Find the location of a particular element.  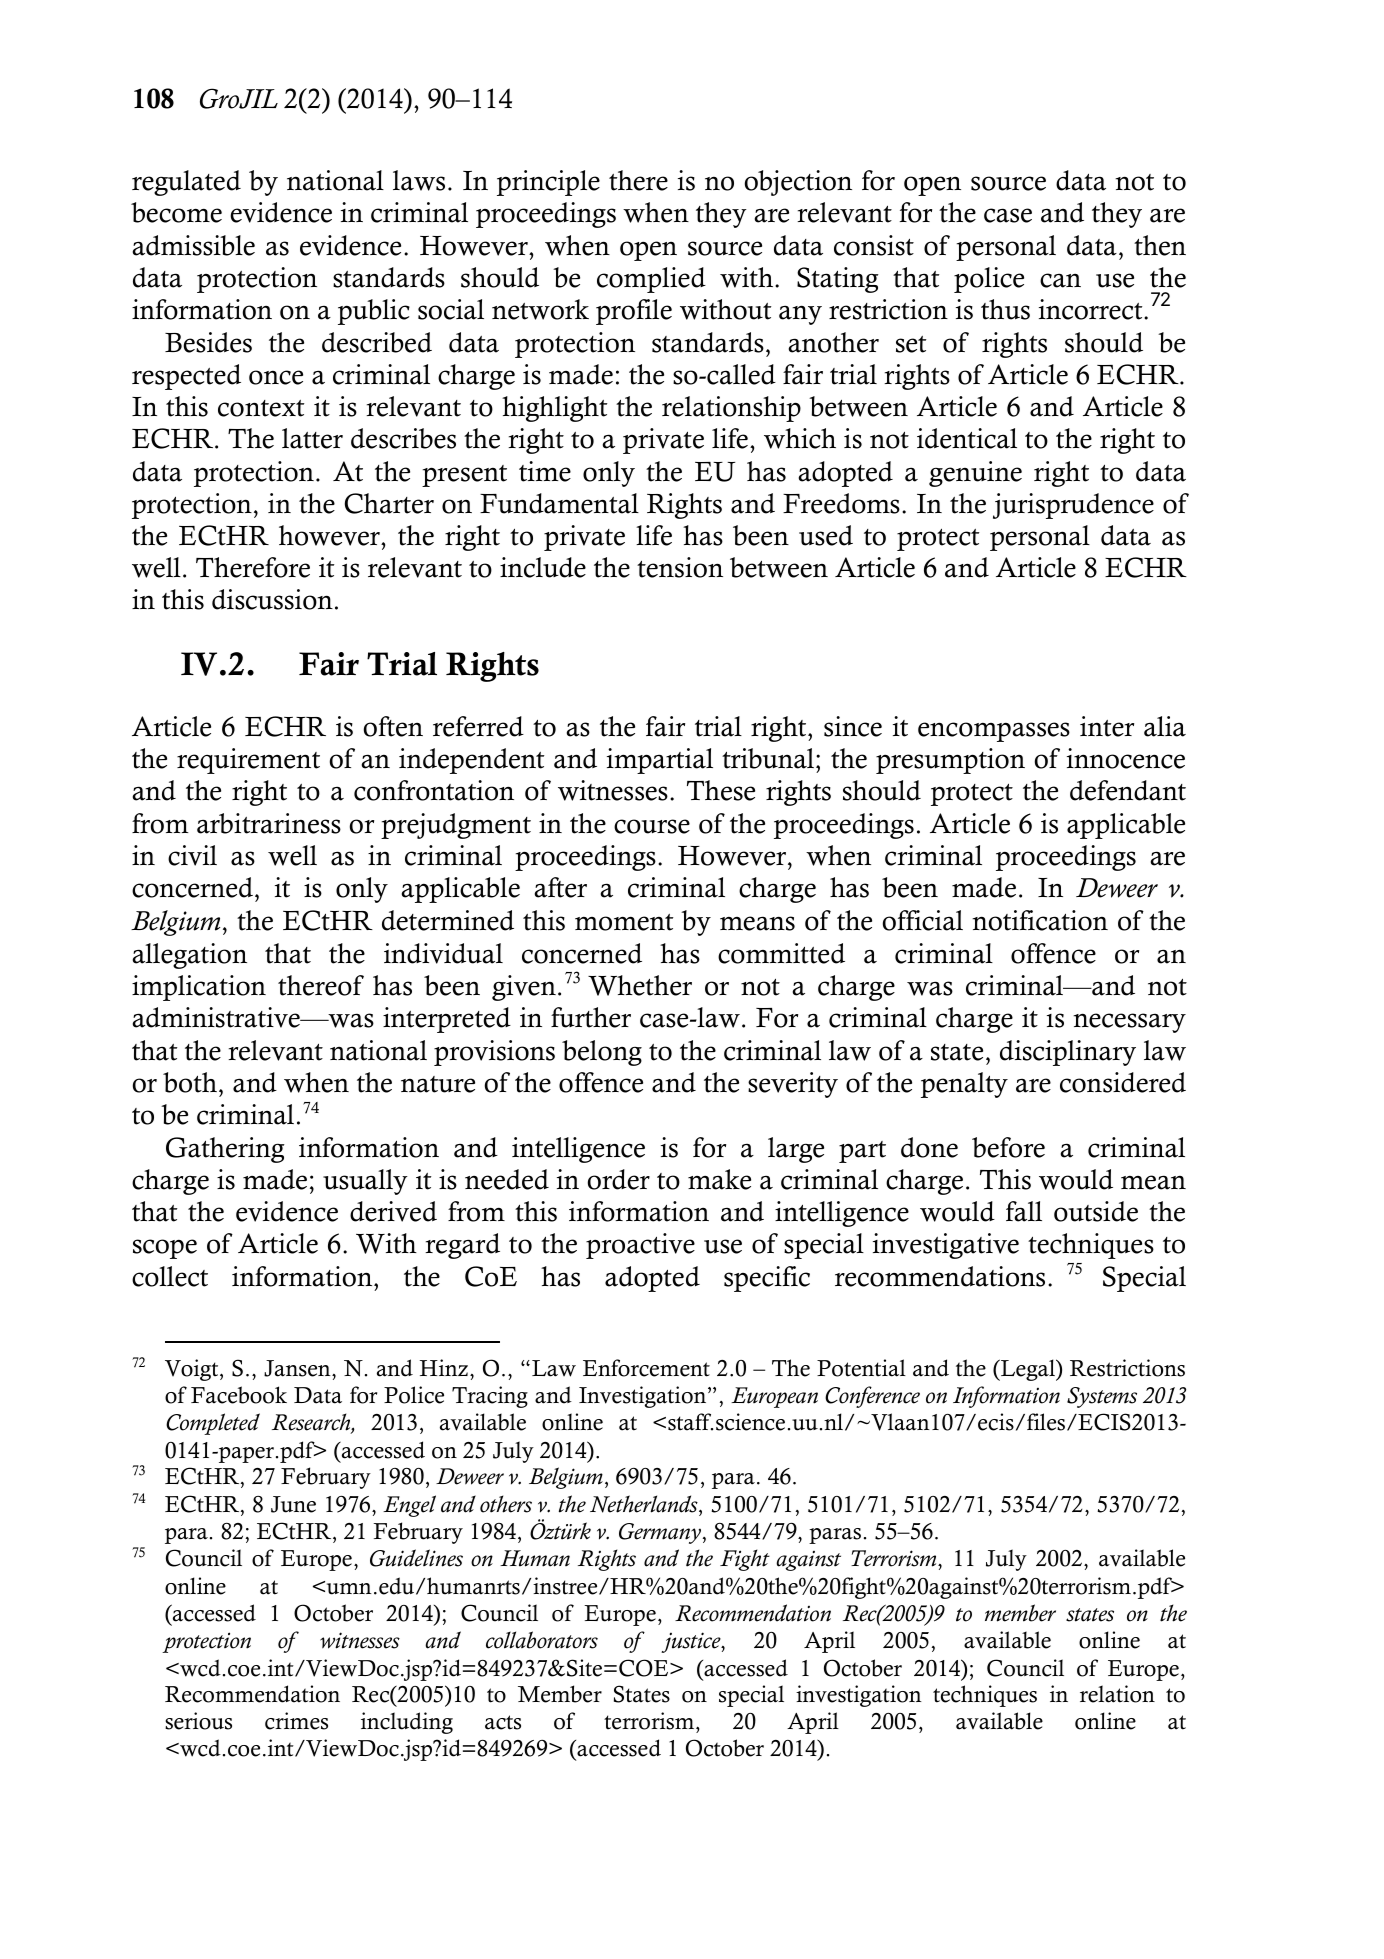

crimes is located at coordinates (296, 1721).
